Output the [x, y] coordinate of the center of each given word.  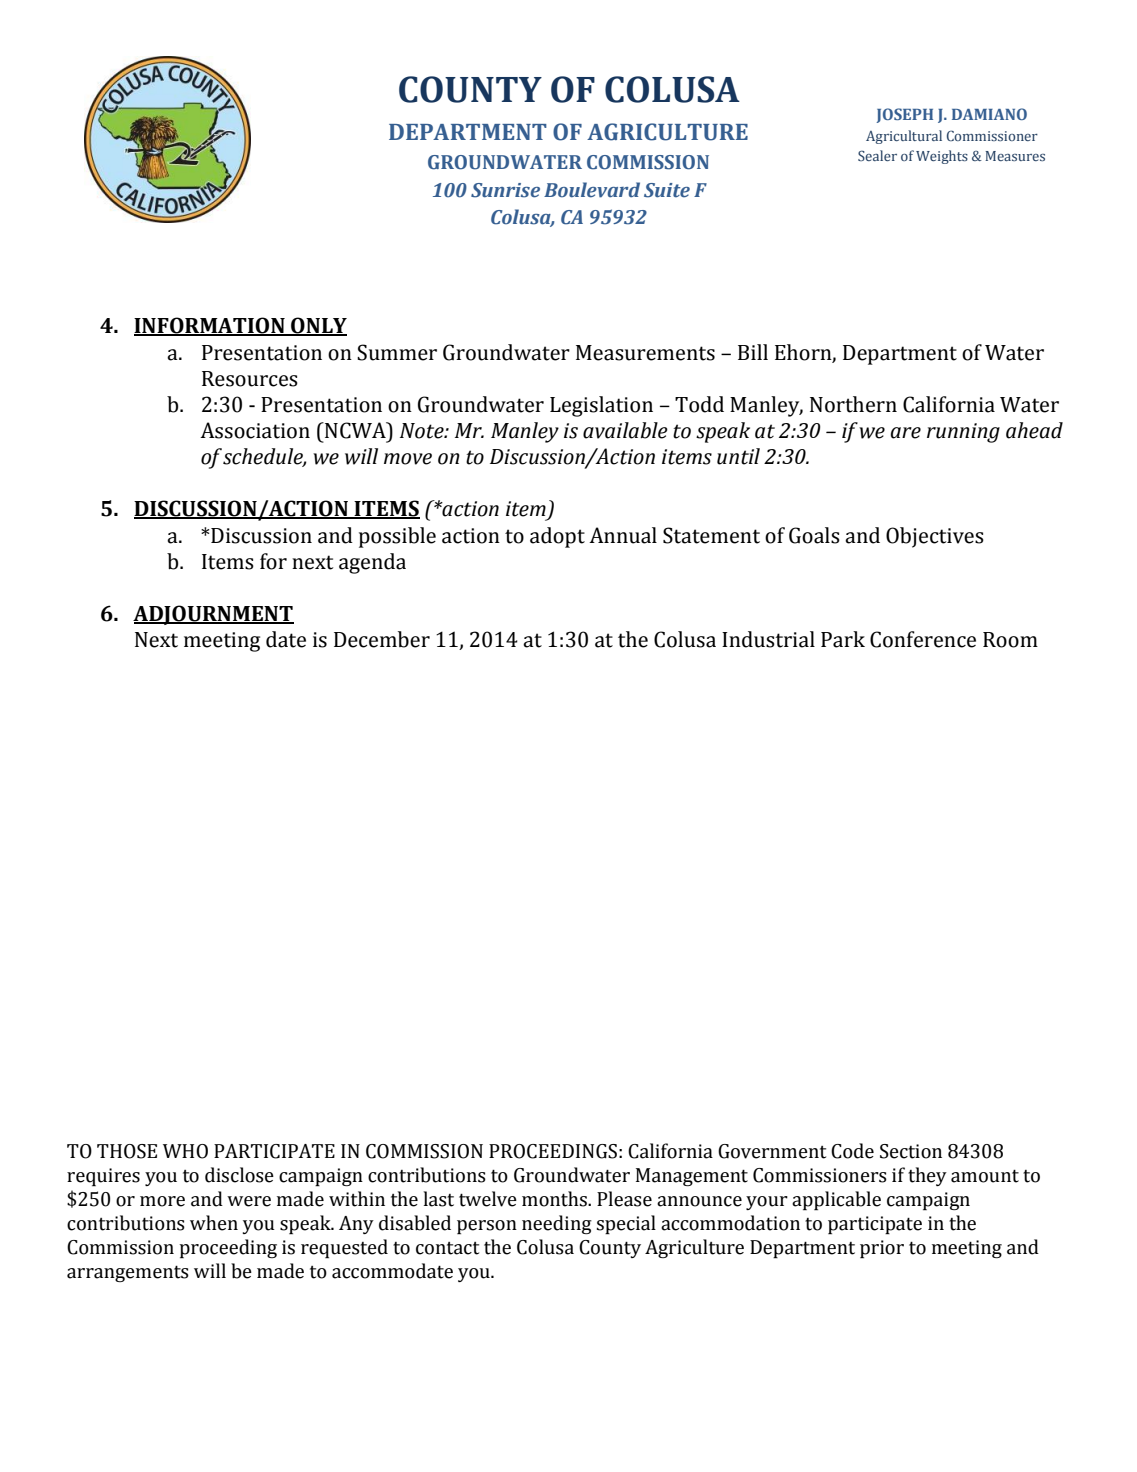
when [214, 1223]
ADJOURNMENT [213, 615]
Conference [923, 639]
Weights [942, 157]
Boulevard [592, 190]
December [382, 639]
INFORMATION [210, 326]
